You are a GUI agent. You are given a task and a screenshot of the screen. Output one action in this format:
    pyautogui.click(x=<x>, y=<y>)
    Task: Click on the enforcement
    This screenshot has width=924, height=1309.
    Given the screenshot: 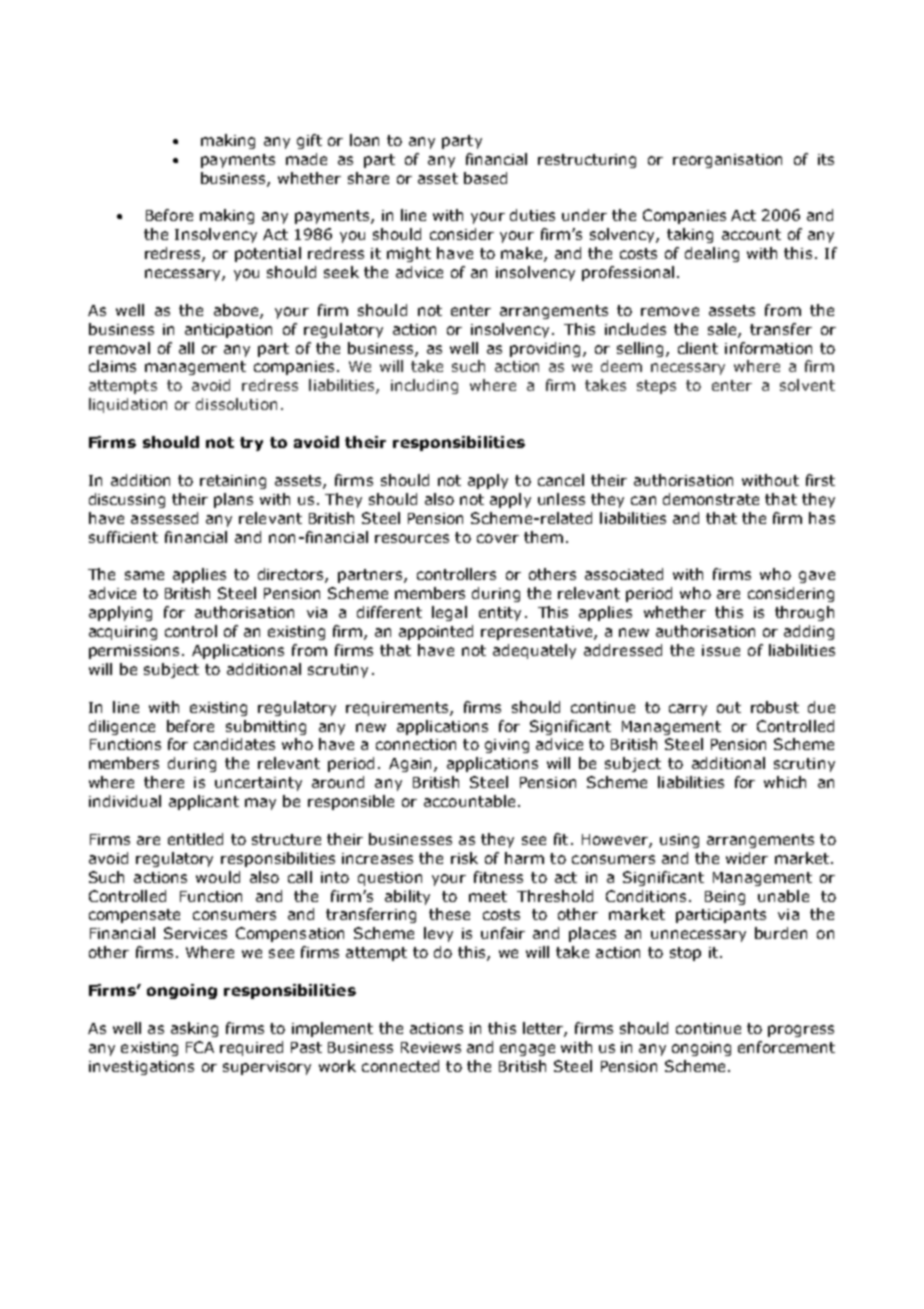 What is the action you would take?
    pyautogui.click(x=786, y=1047)
